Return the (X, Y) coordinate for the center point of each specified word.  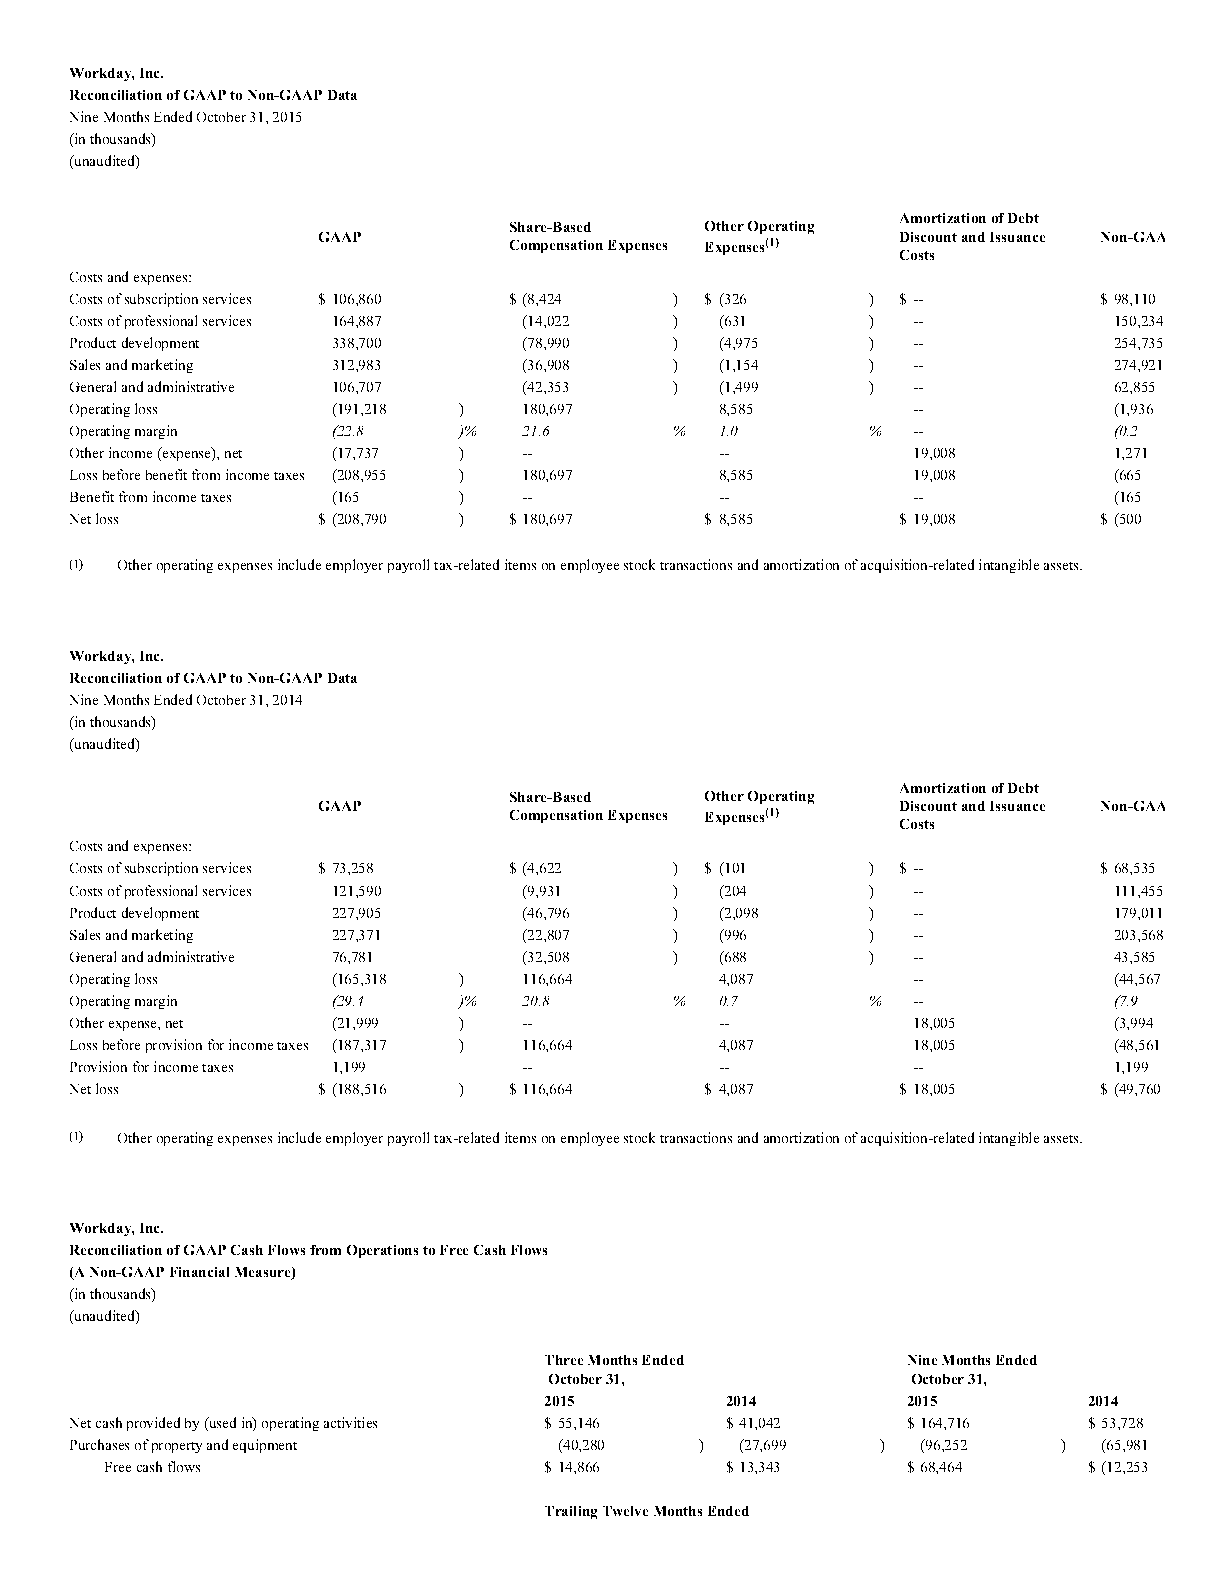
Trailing (571, 1512)
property (177, 1447)
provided (153, 1424)
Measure (264, 1273)
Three (564, 1360)
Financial (199, 1272)
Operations (382, 1251)
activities (350, 1422)
